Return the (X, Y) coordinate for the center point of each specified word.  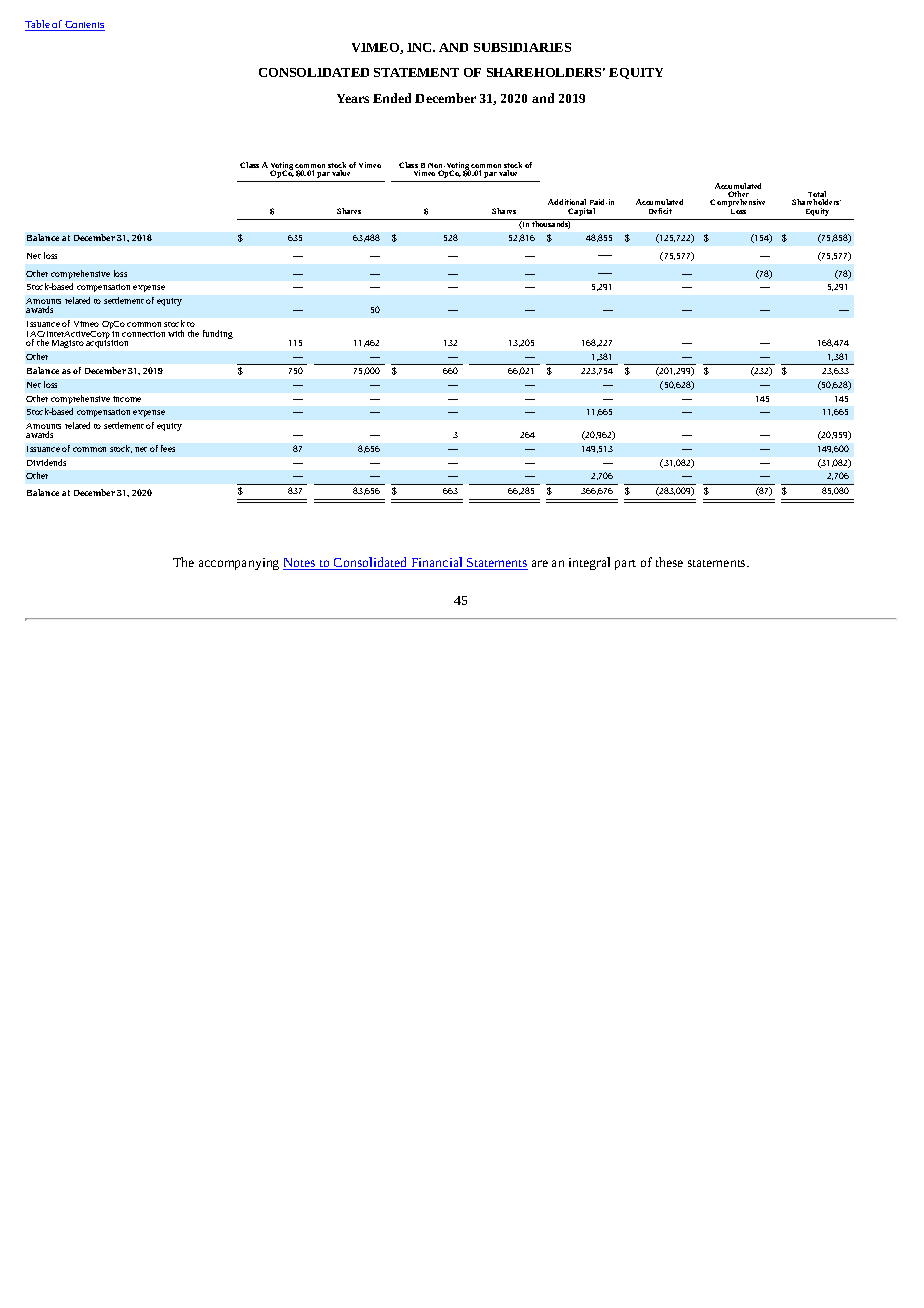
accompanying (239, 564)
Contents (84, 26)
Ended (392, 98)
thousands (551, 225)
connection (143, 334)
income (127, 399)
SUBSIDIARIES (522, 47)
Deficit (660, 211)
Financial (437, 563)
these (669, 562)
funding (218, 334)
